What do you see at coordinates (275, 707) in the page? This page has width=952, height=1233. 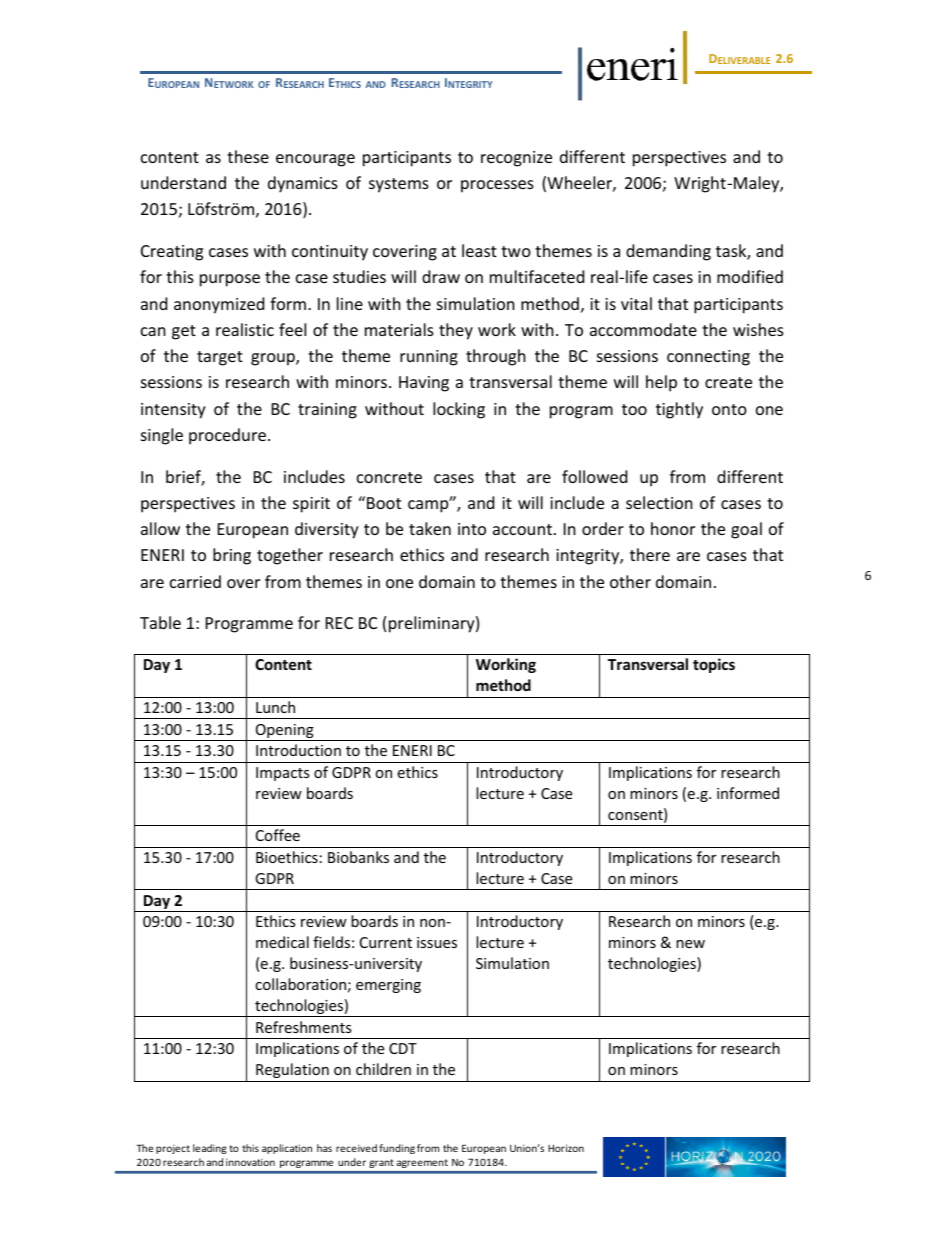 I see `Lunch` at bounding box center [275, 707].
